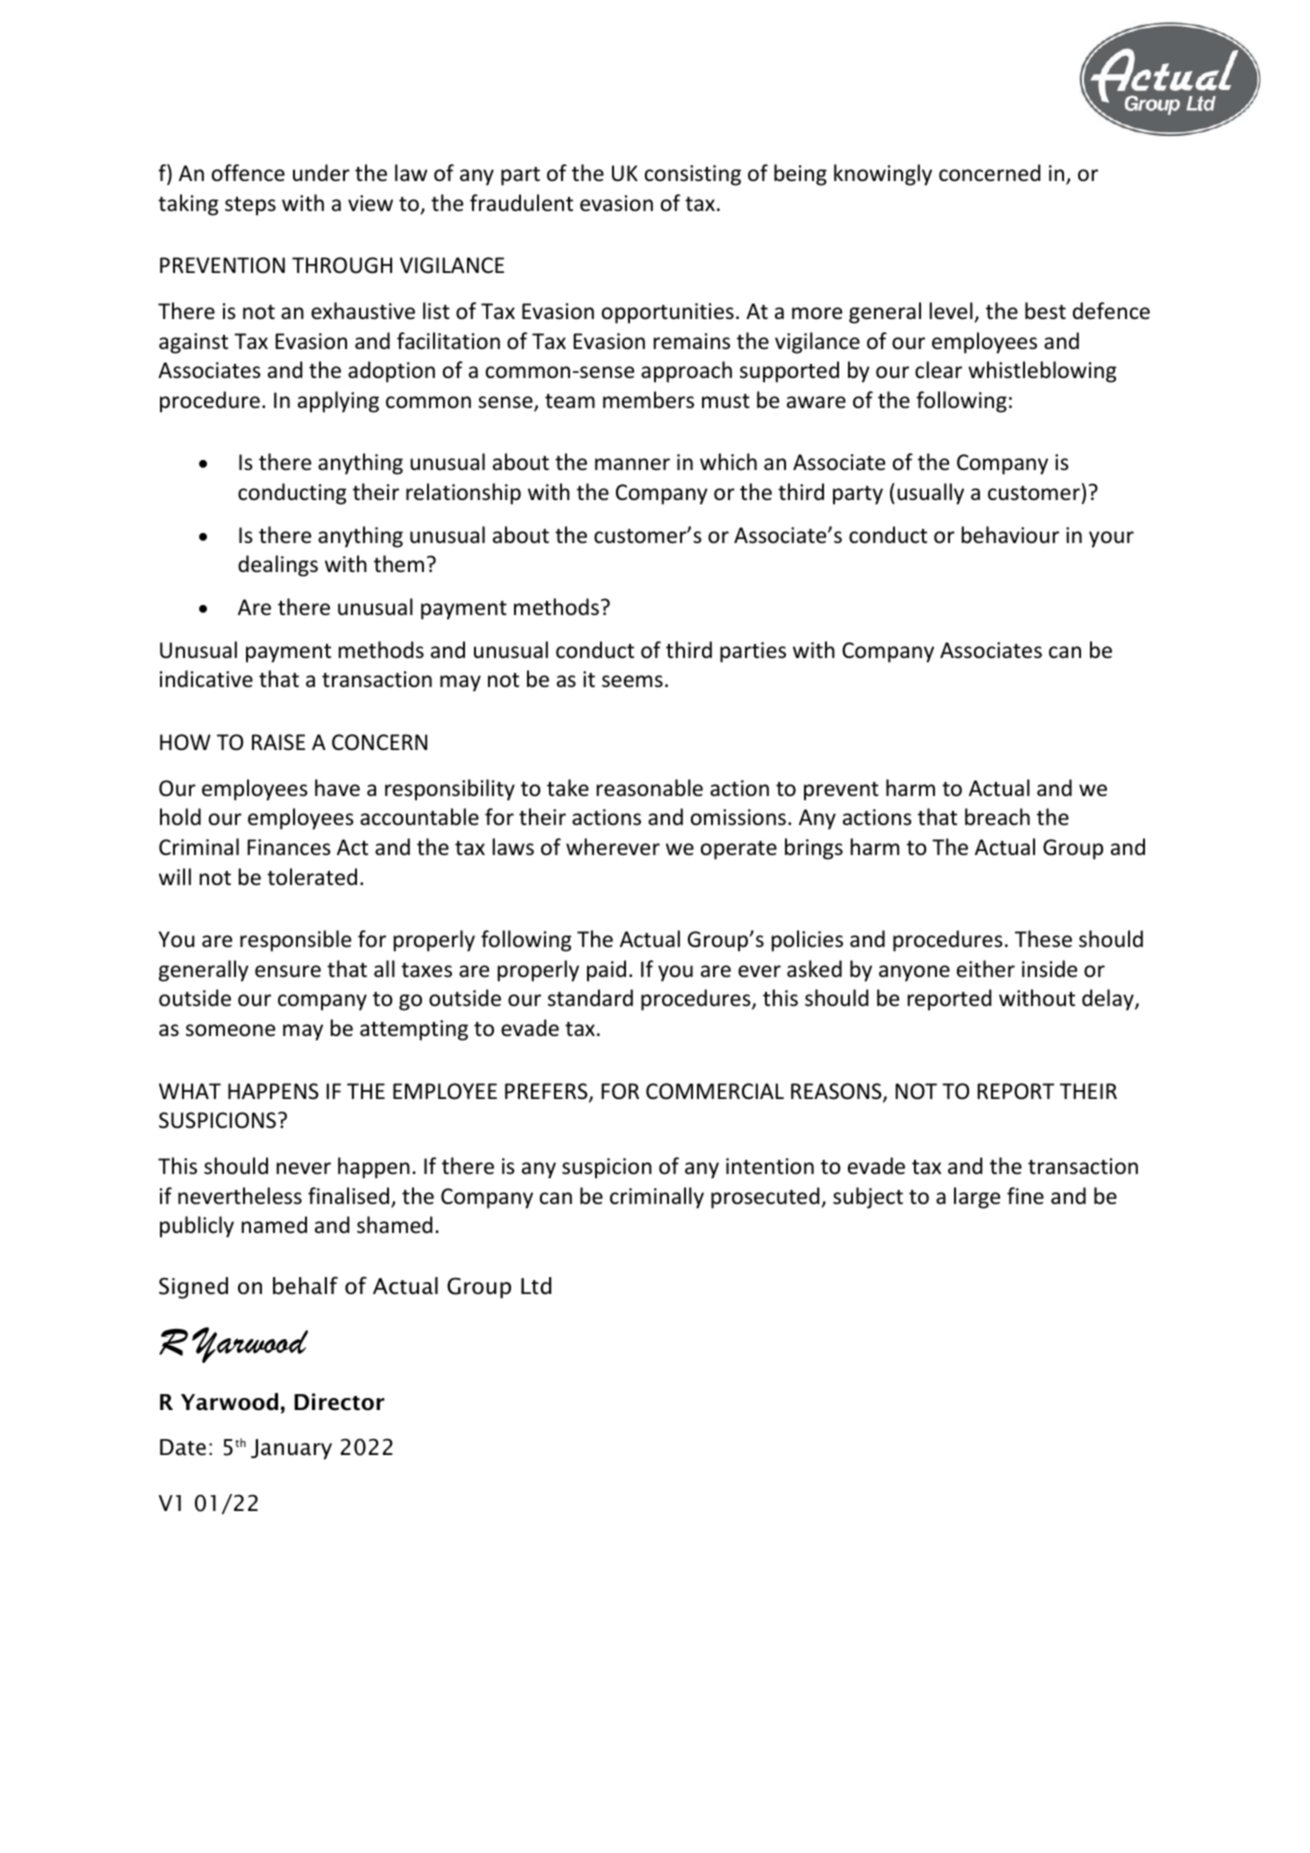 This screenshot has width=1310, height=1853. Describe the element at coordinates (338, 402) in the screenshot. I see `applying` at that location.
